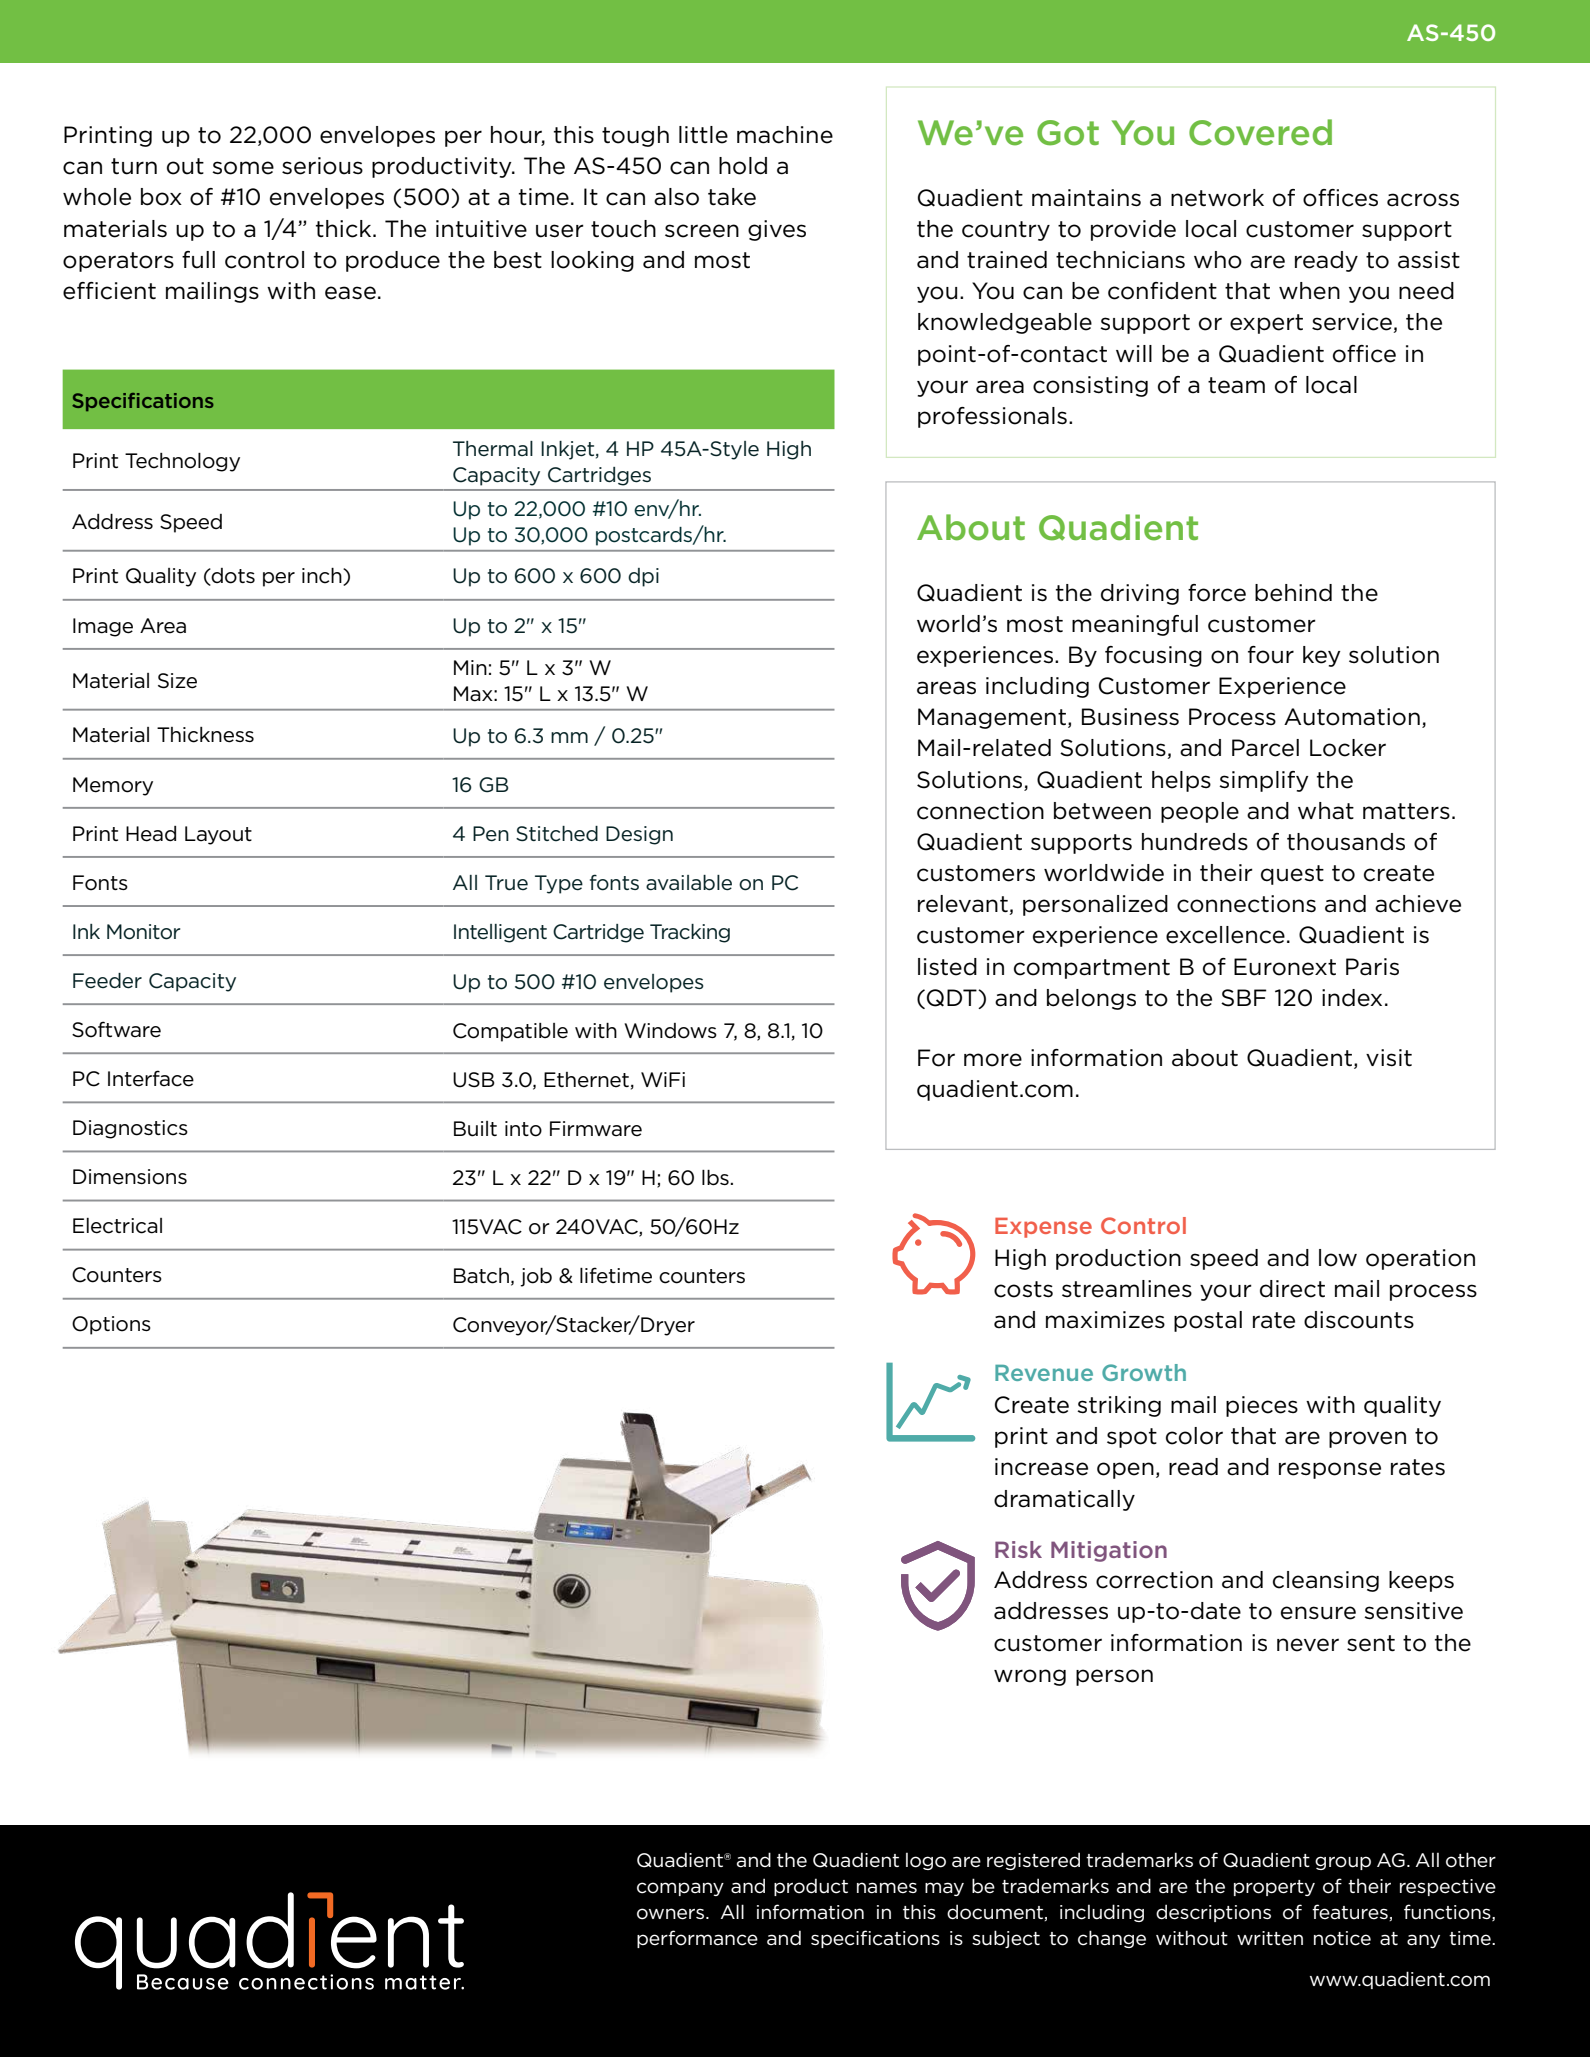 The image size is (1590, 2057). I want to click on property, so click(1274, 1888).
